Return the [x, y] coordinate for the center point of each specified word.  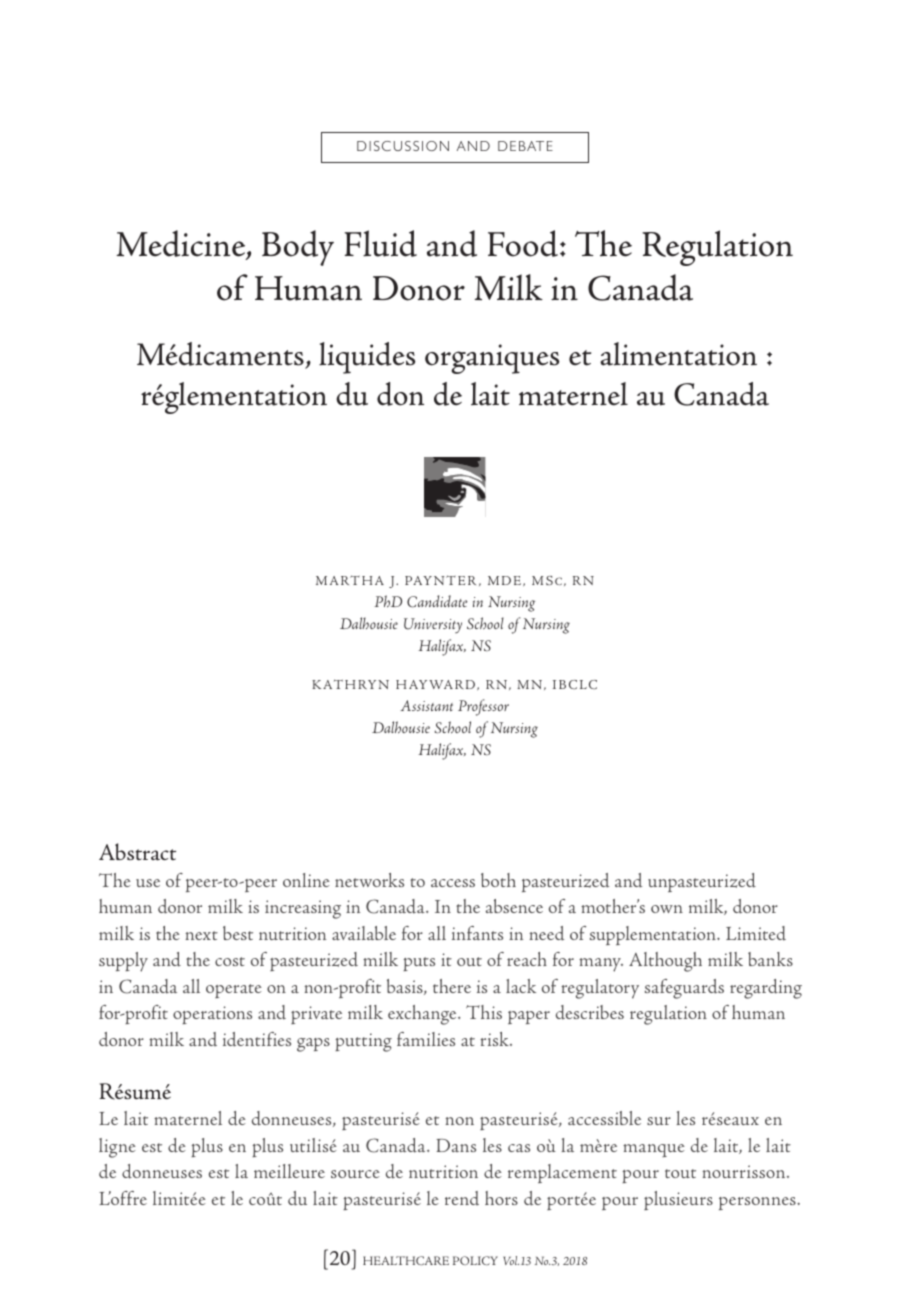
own [667, 909]
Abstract [137, 852]
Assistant [426, 705]
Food [523, 243]
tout [680, 1173]
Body [298, 248]
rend [462, 1198]
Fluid [380, 243]
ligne [117, 1148]
